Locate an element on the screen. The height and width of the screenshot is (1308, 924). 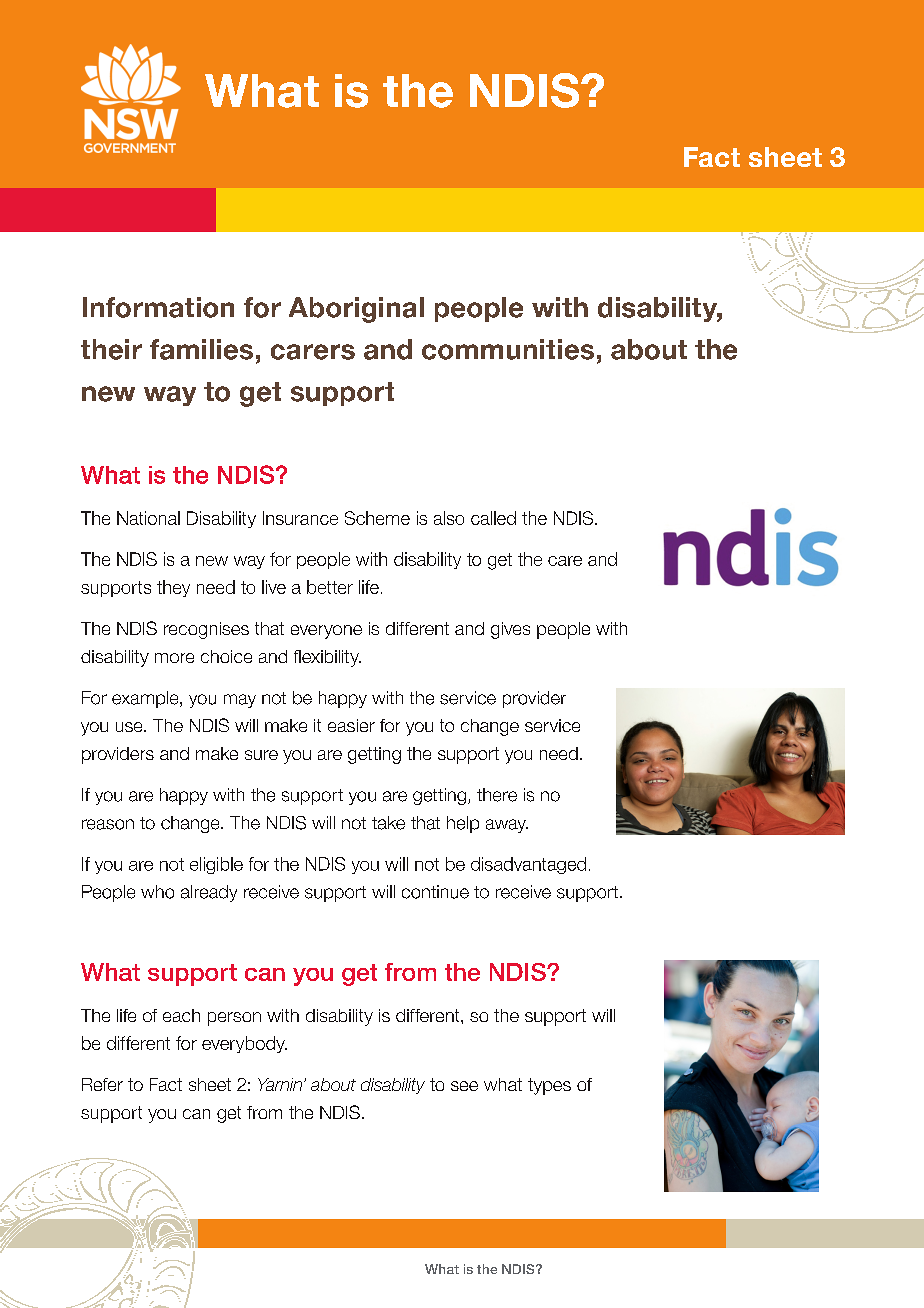
easier is located at coordinates (351, 725).
